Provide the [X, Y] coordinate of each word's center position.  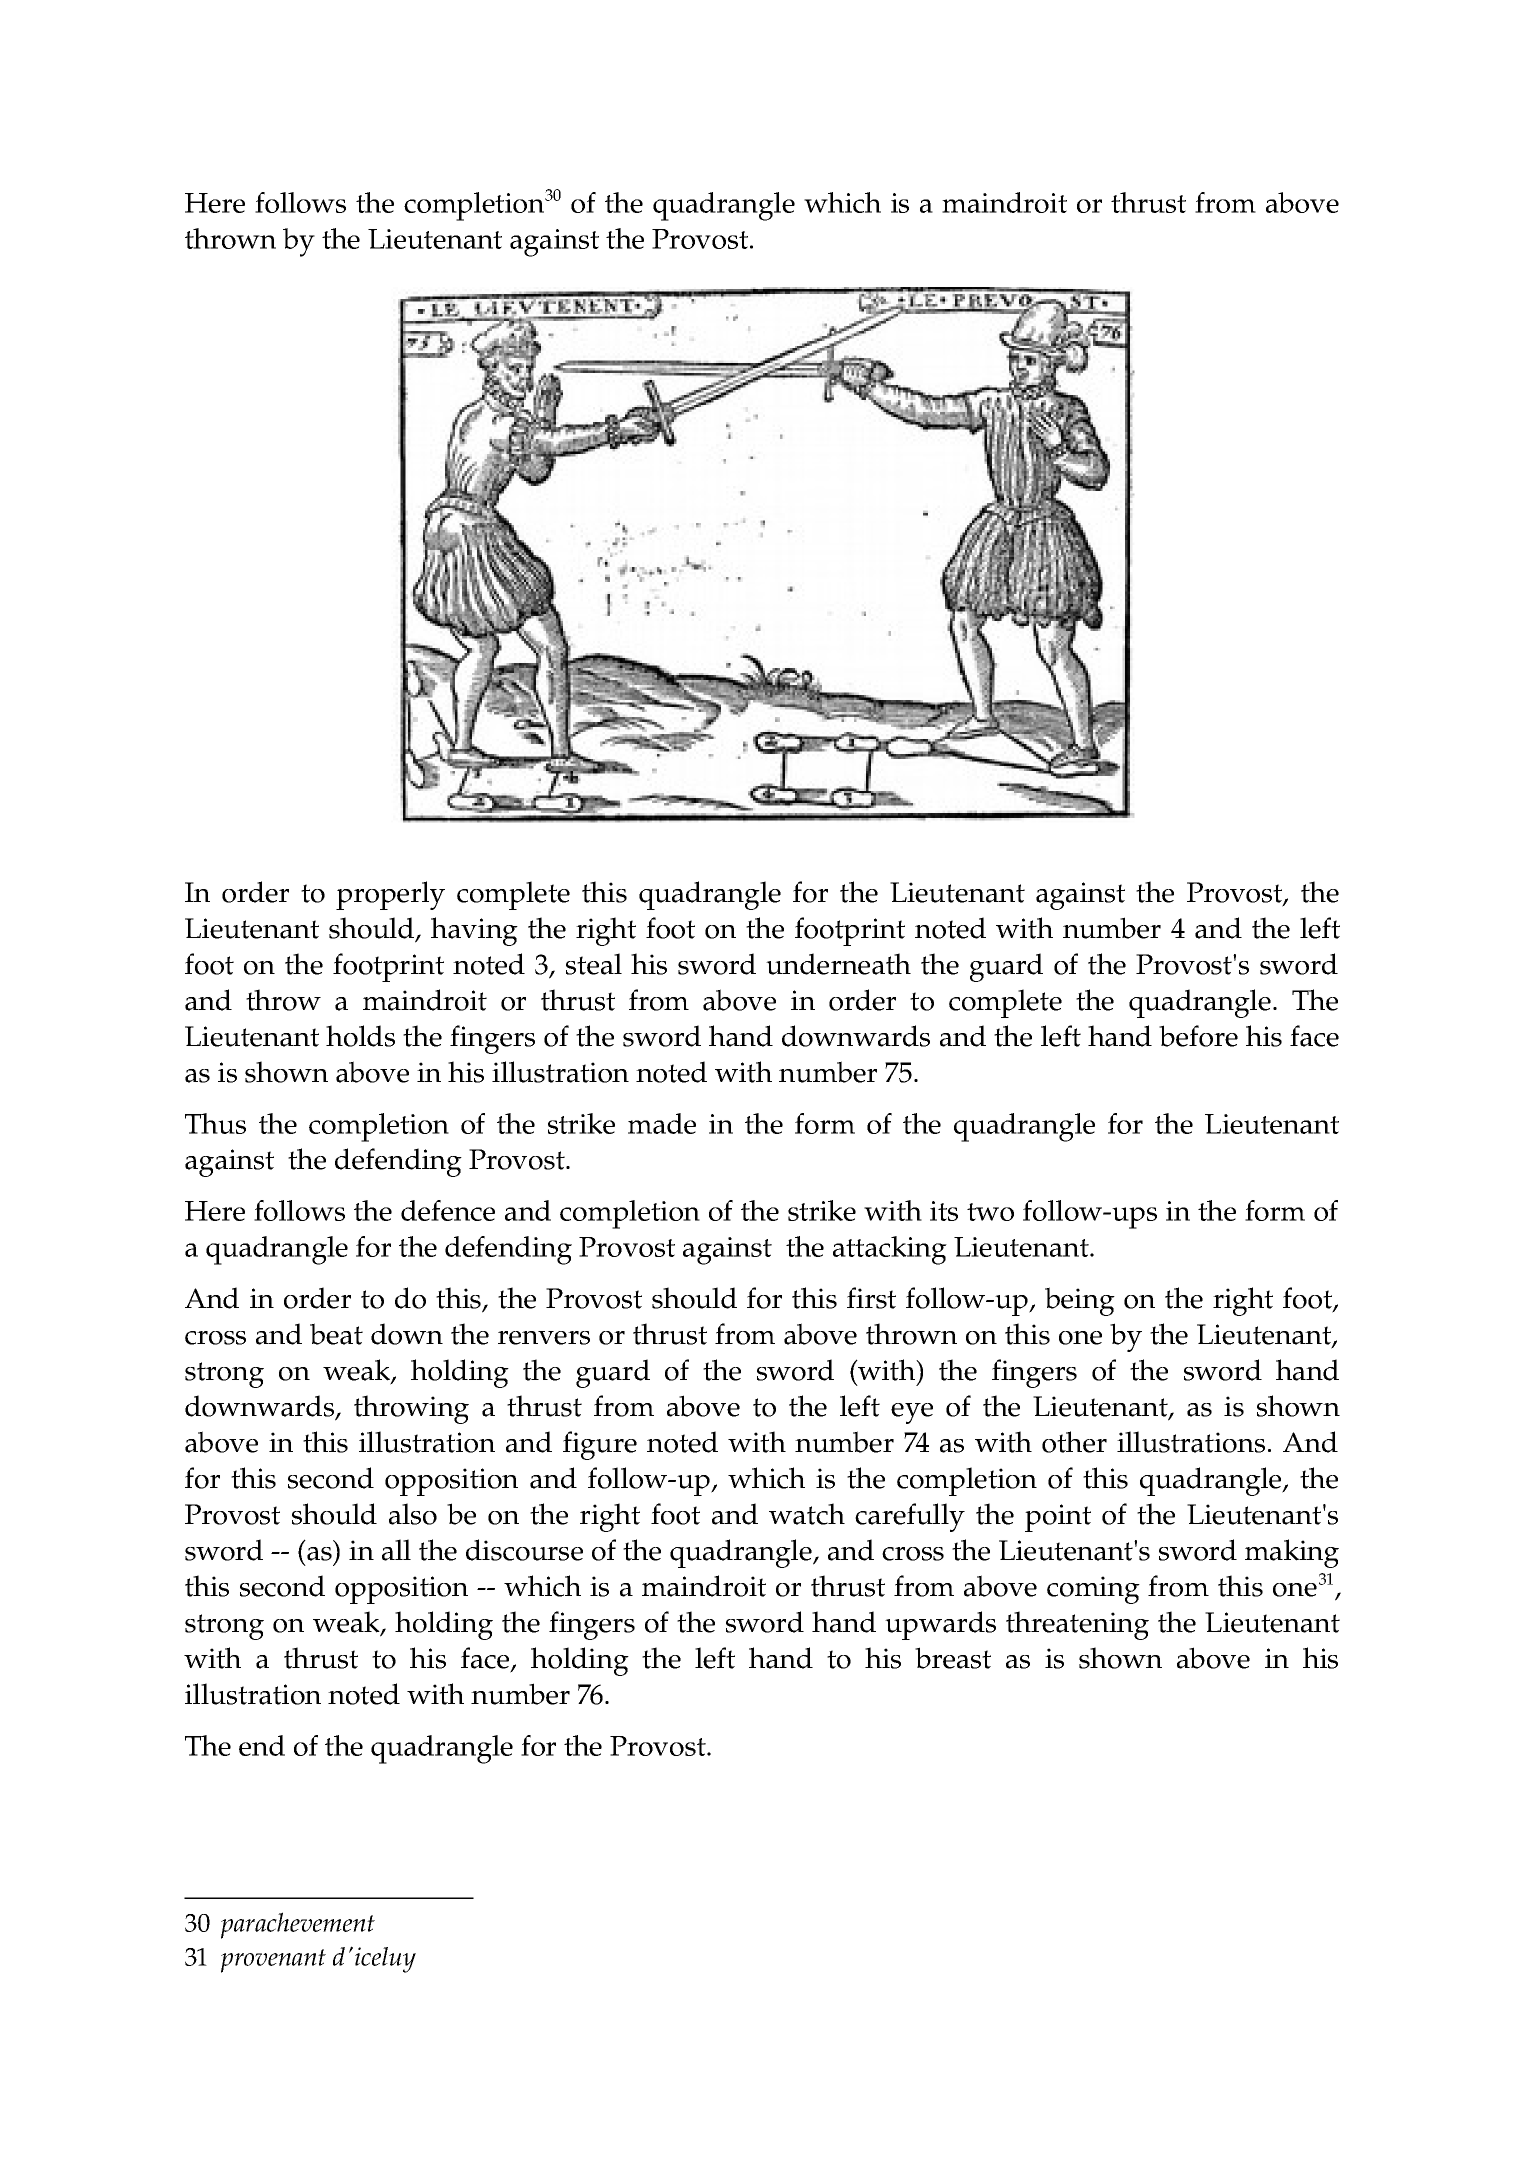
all [396, 1550]
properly [390, 895]
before [1198, 1036]
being [1080, 1301]
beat [336, 1334]
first [871, 1298]
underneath [838, 964]
